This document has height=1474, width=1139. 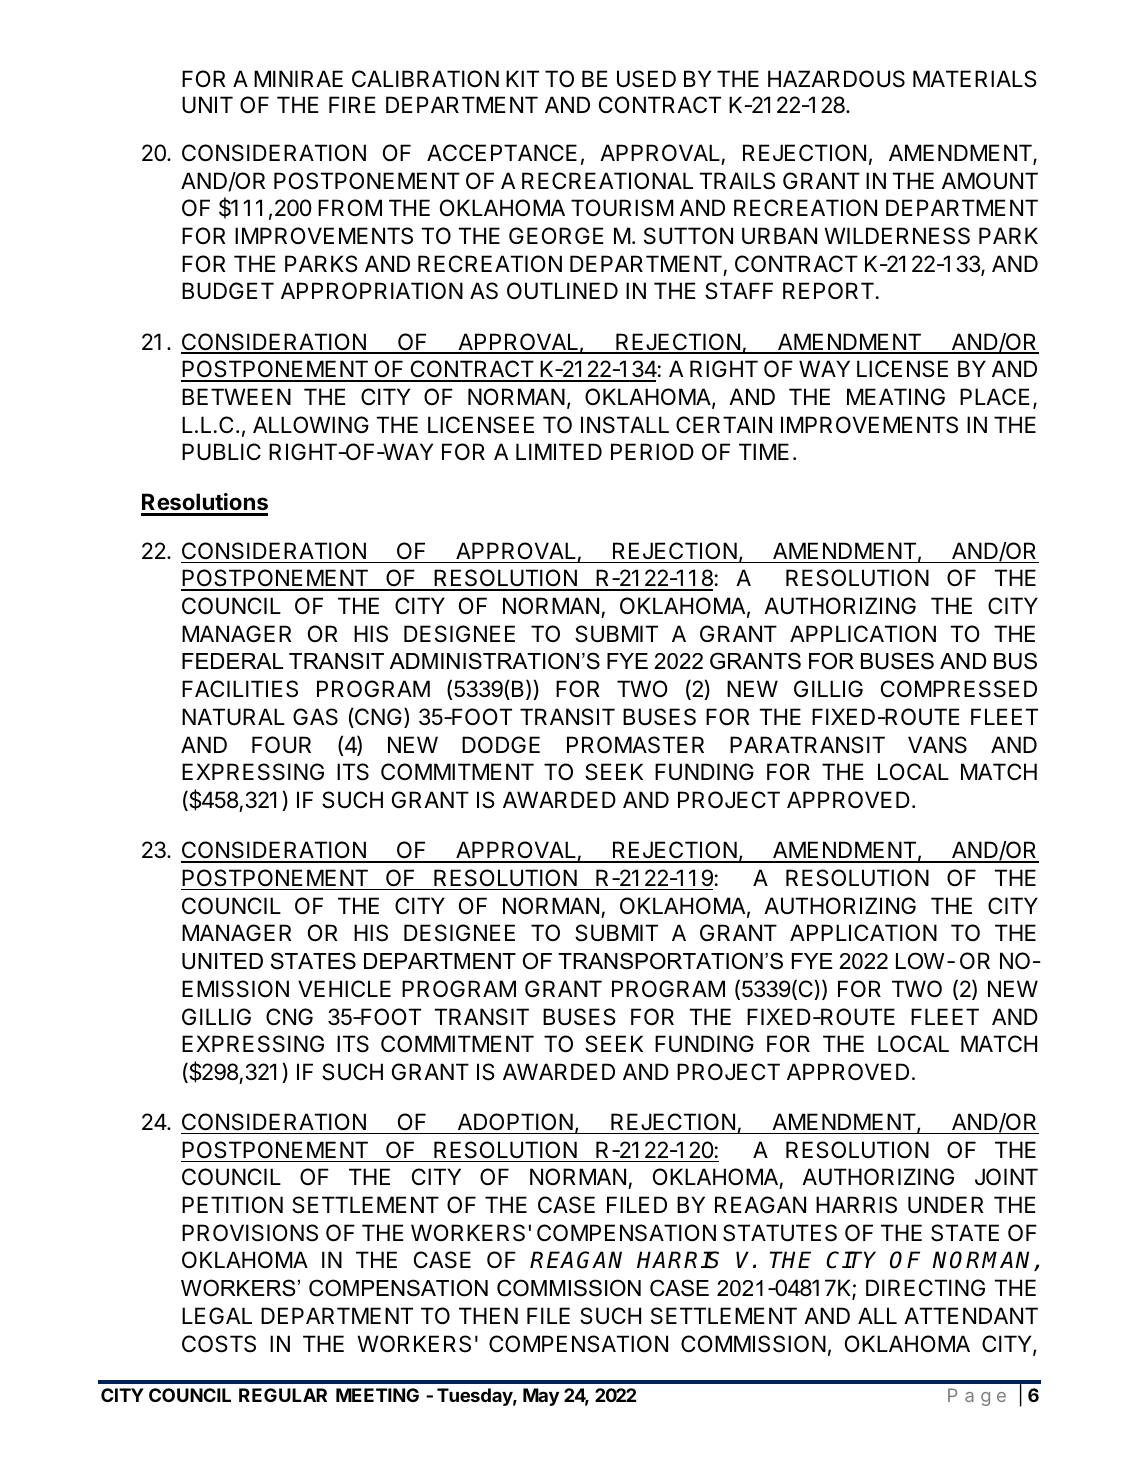 I want to click on MATERIALS, so click(x=975, y=79).
